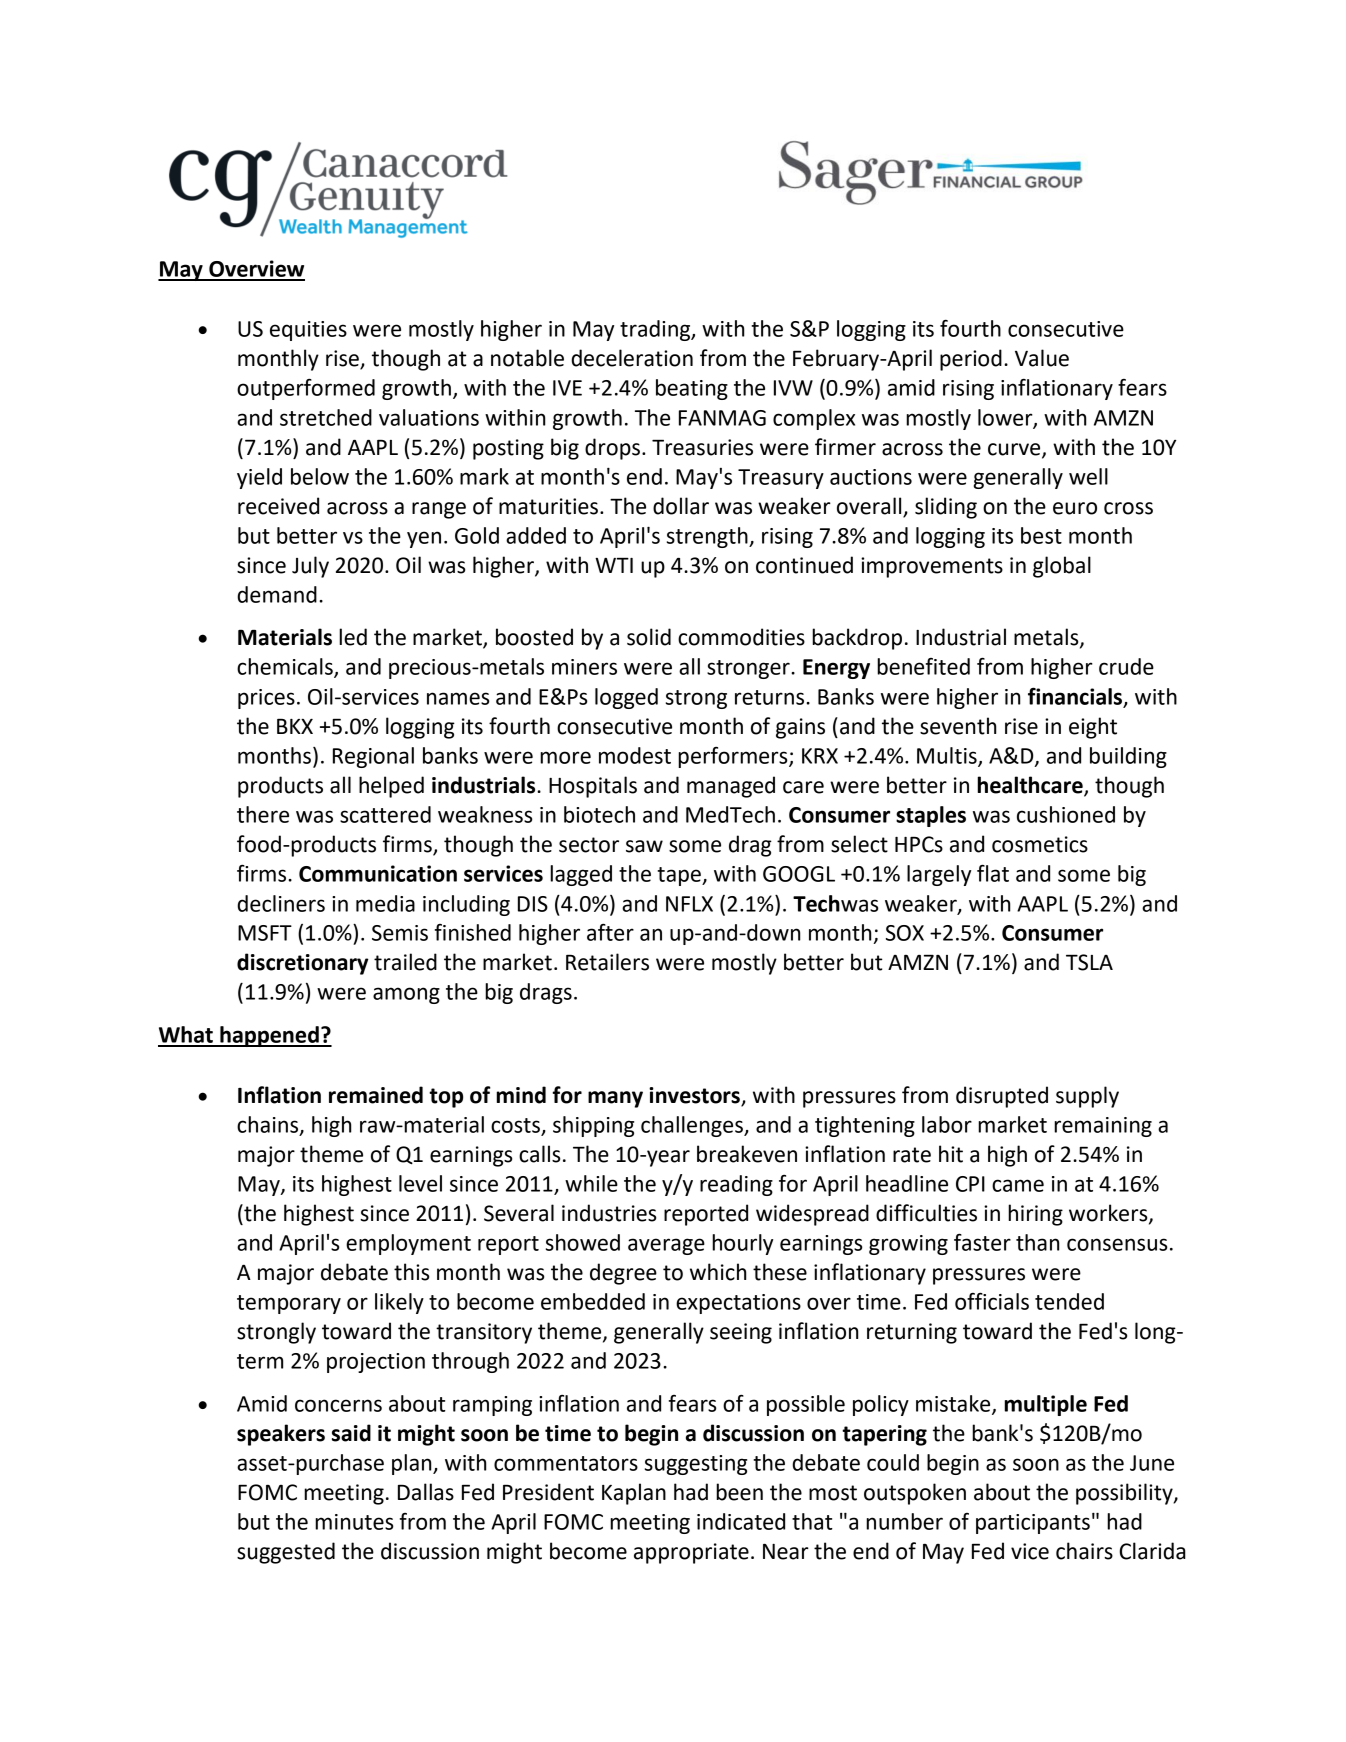  What do you see at coordinates (742, 1244) in the page?
I see `hourly` at bounding box center [742, 1244].
